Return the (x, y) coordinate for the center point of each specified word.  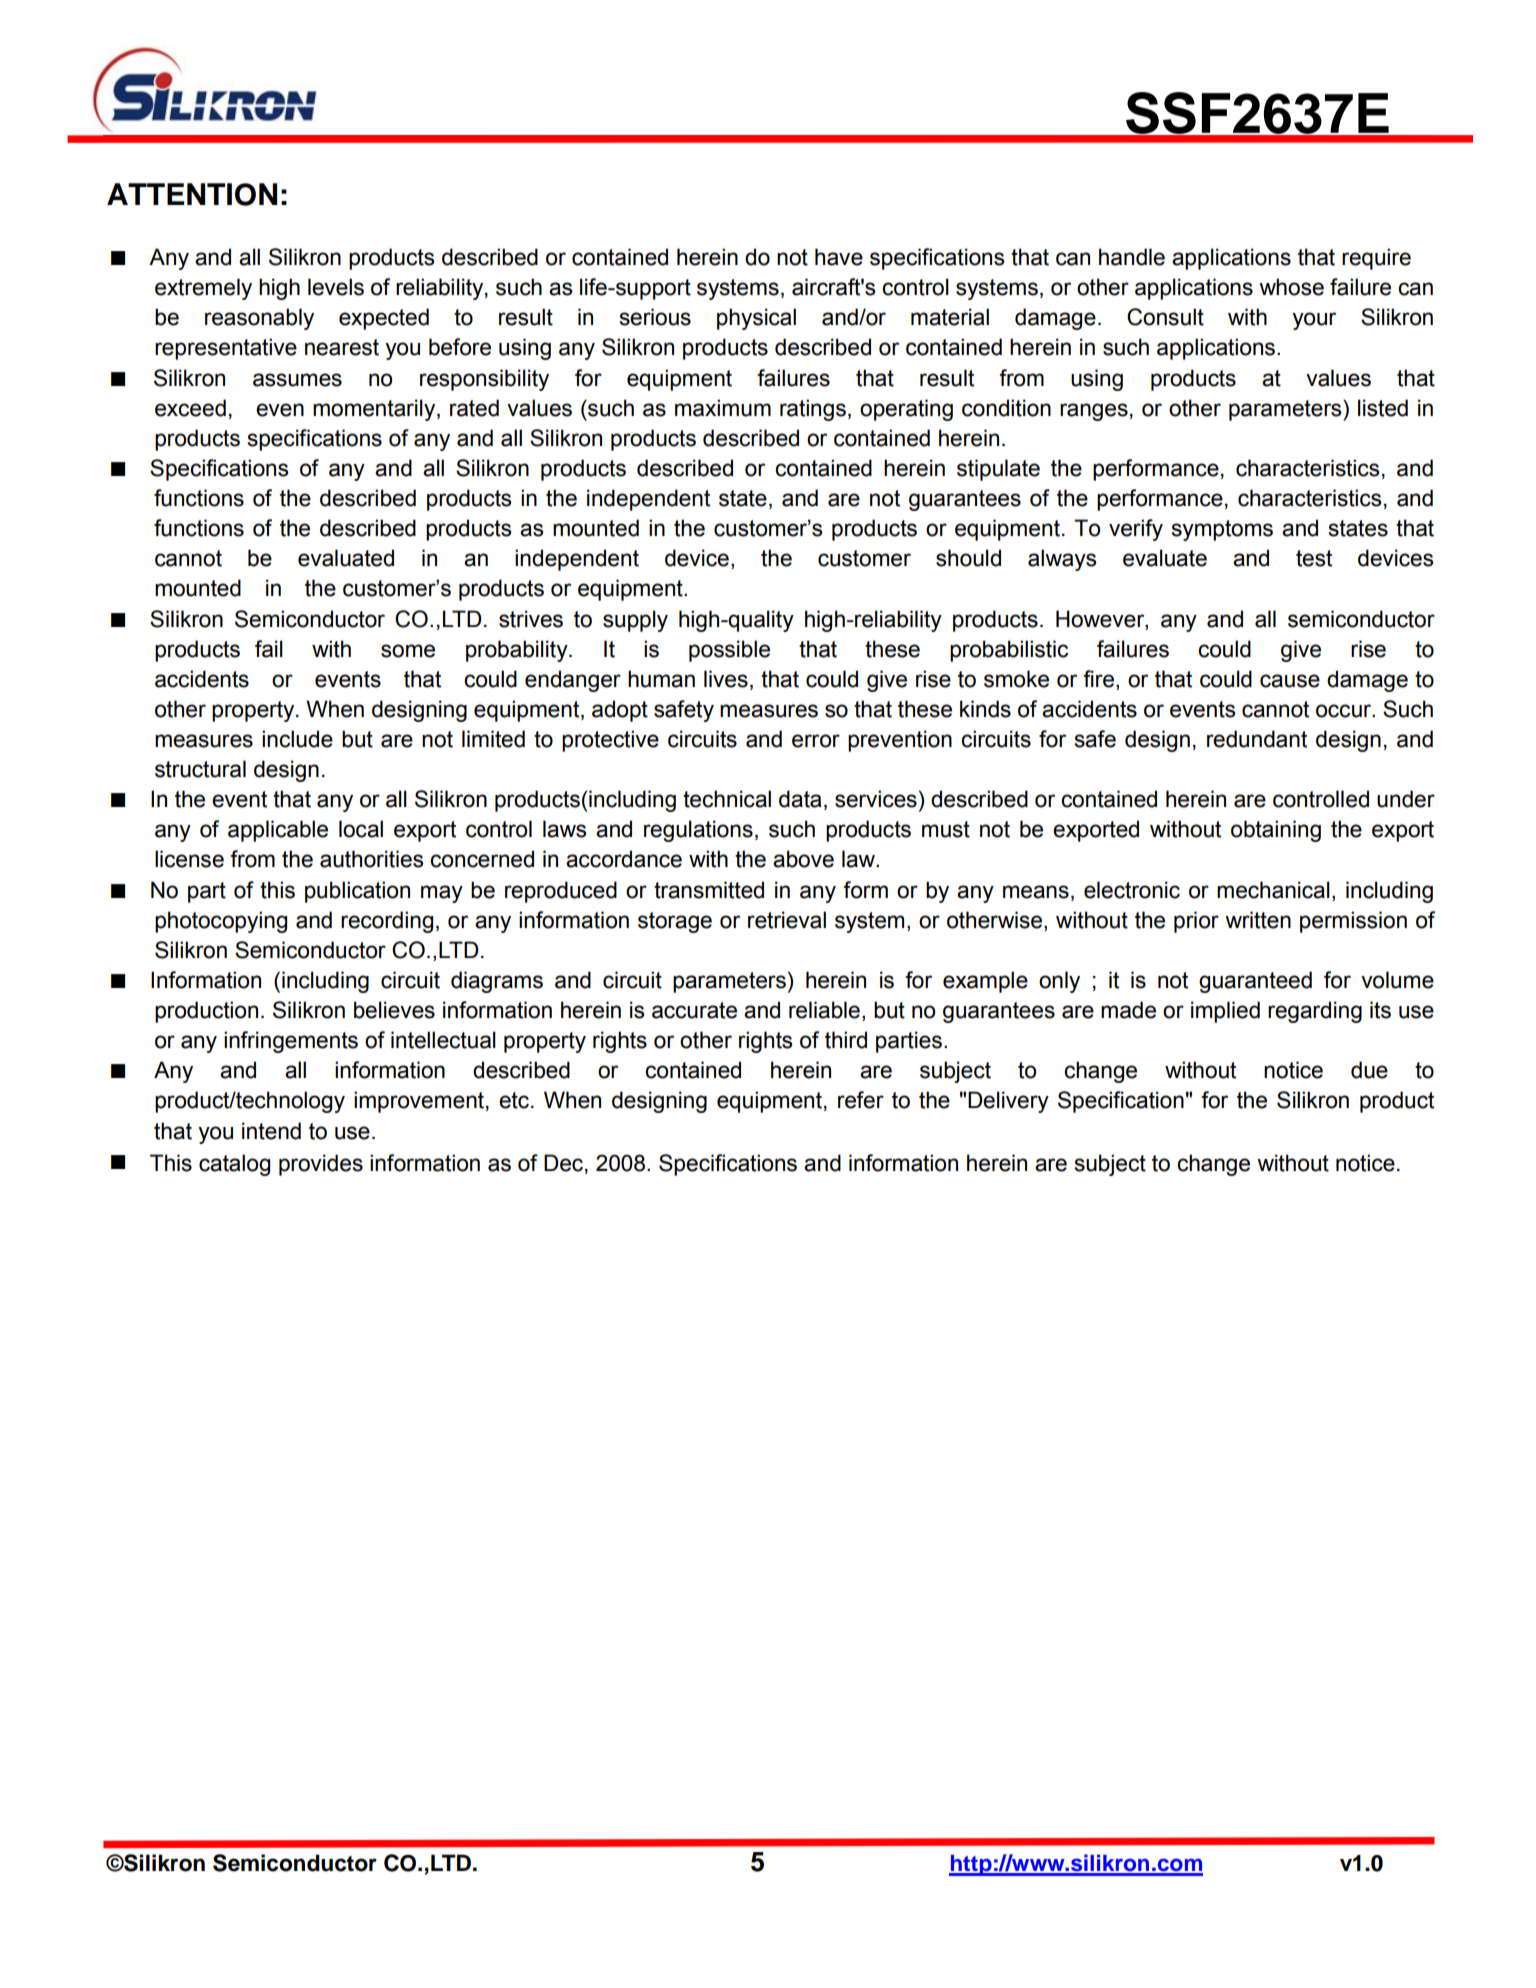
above (803, 859)
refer (861, 1100)
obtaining (1276, 831)
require (1376, 259)
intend (271, 1131)
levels (336, 287)
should (968, 558)
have (839, 257)
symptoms (1222, 530)
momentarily (375, 410)
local (361, 829)
